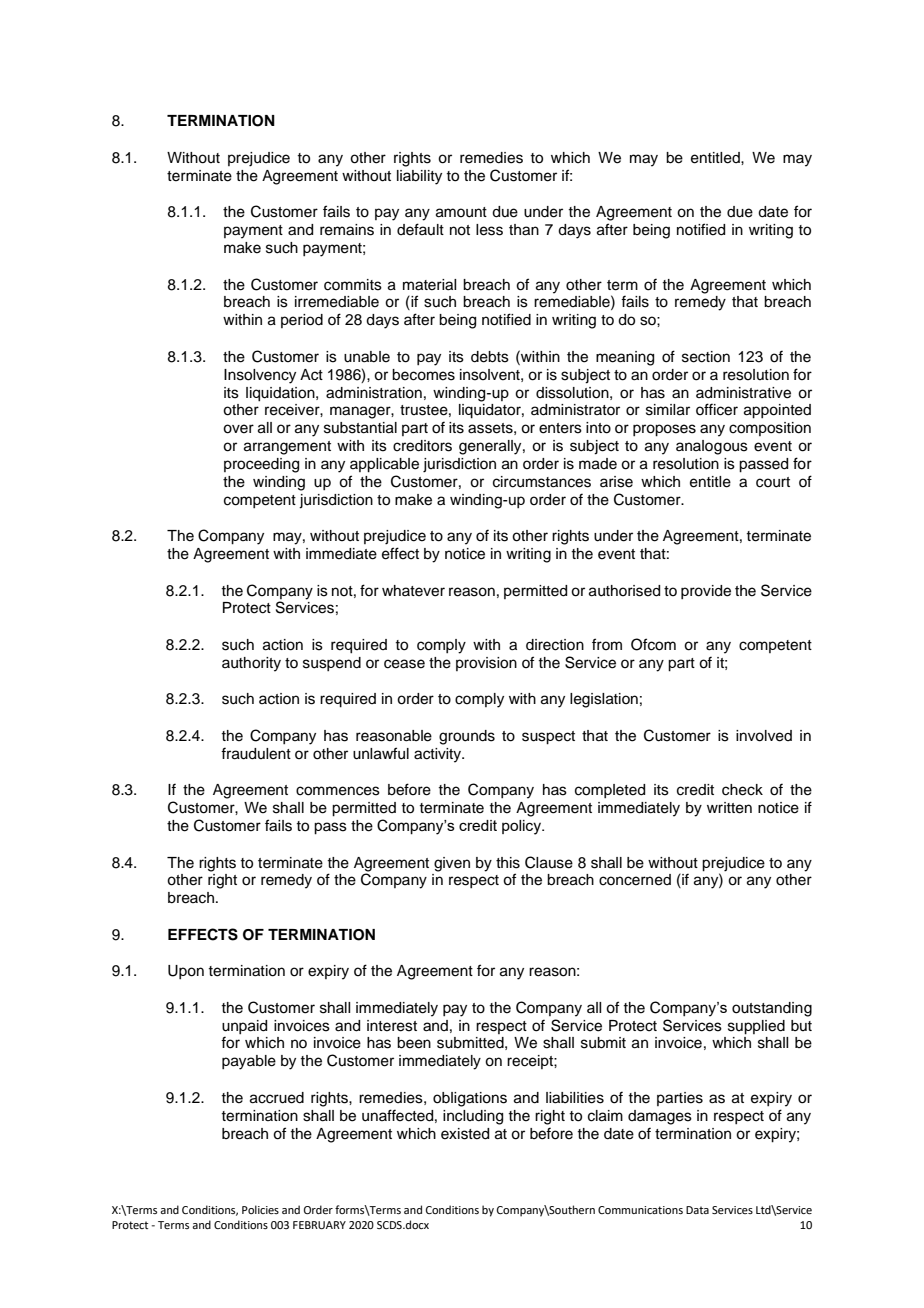  Describe the element at coordinates (697, 1210) in the image. I see `Data` at that location.
